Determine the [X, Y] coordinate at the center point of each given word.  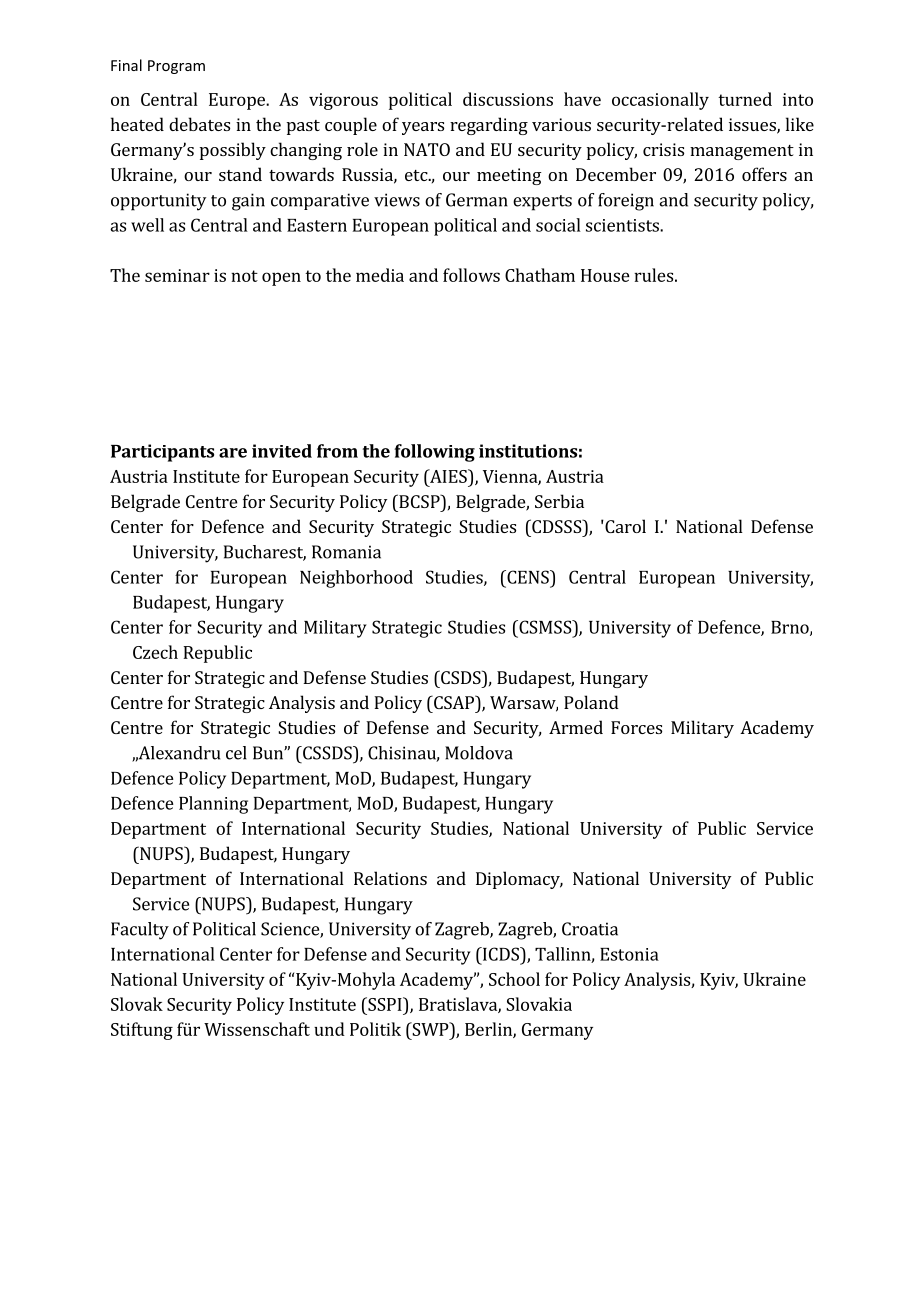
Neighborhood [356, 579]
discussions [508, 99]
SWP [430, 1029]
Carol [624, 526]
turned [745, 99]
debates [199, 124]
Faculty [140, 931]
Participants [162, 453]
